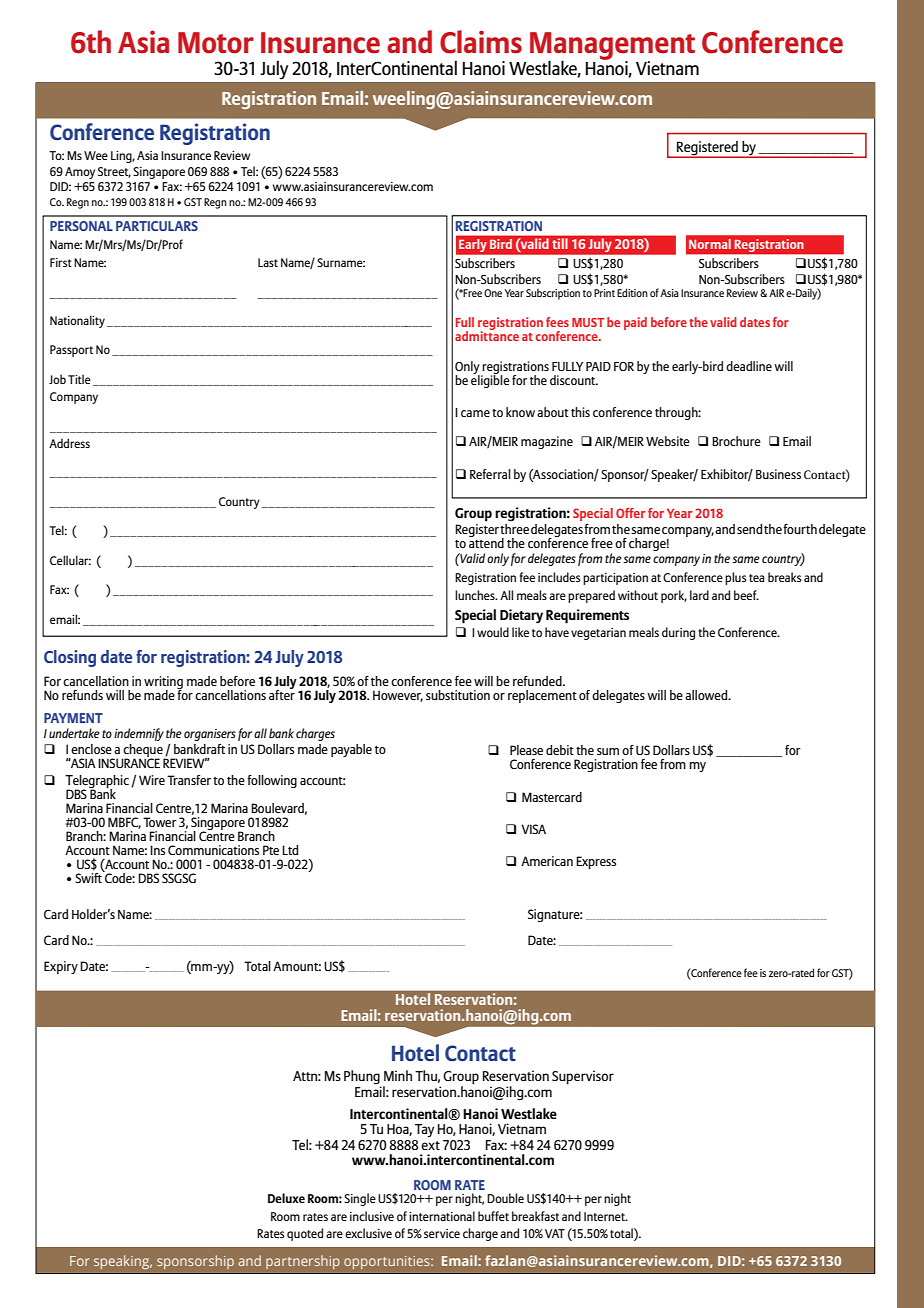 This image has height=1308, width=924. Describe the element at coordinates (160, 822) in the image. I see `Tower` at that location.
